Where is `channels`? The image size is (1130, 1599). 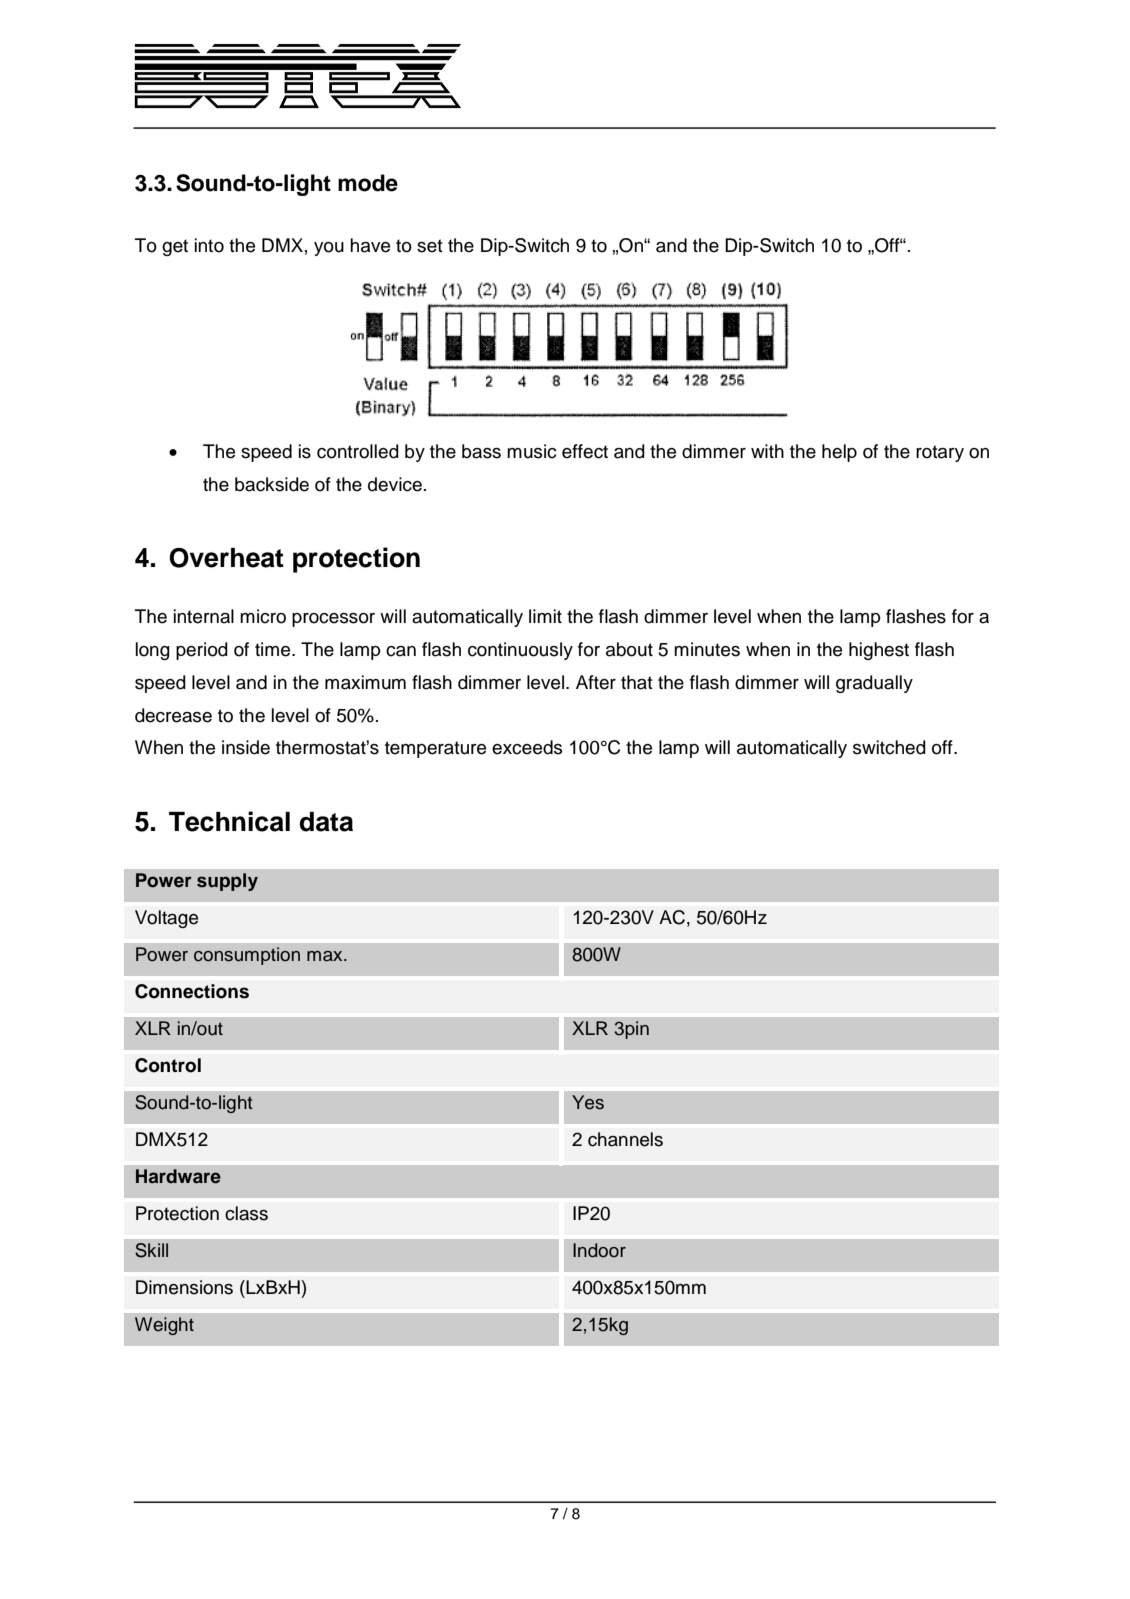 channels is located at coordinates (625, 1139).
